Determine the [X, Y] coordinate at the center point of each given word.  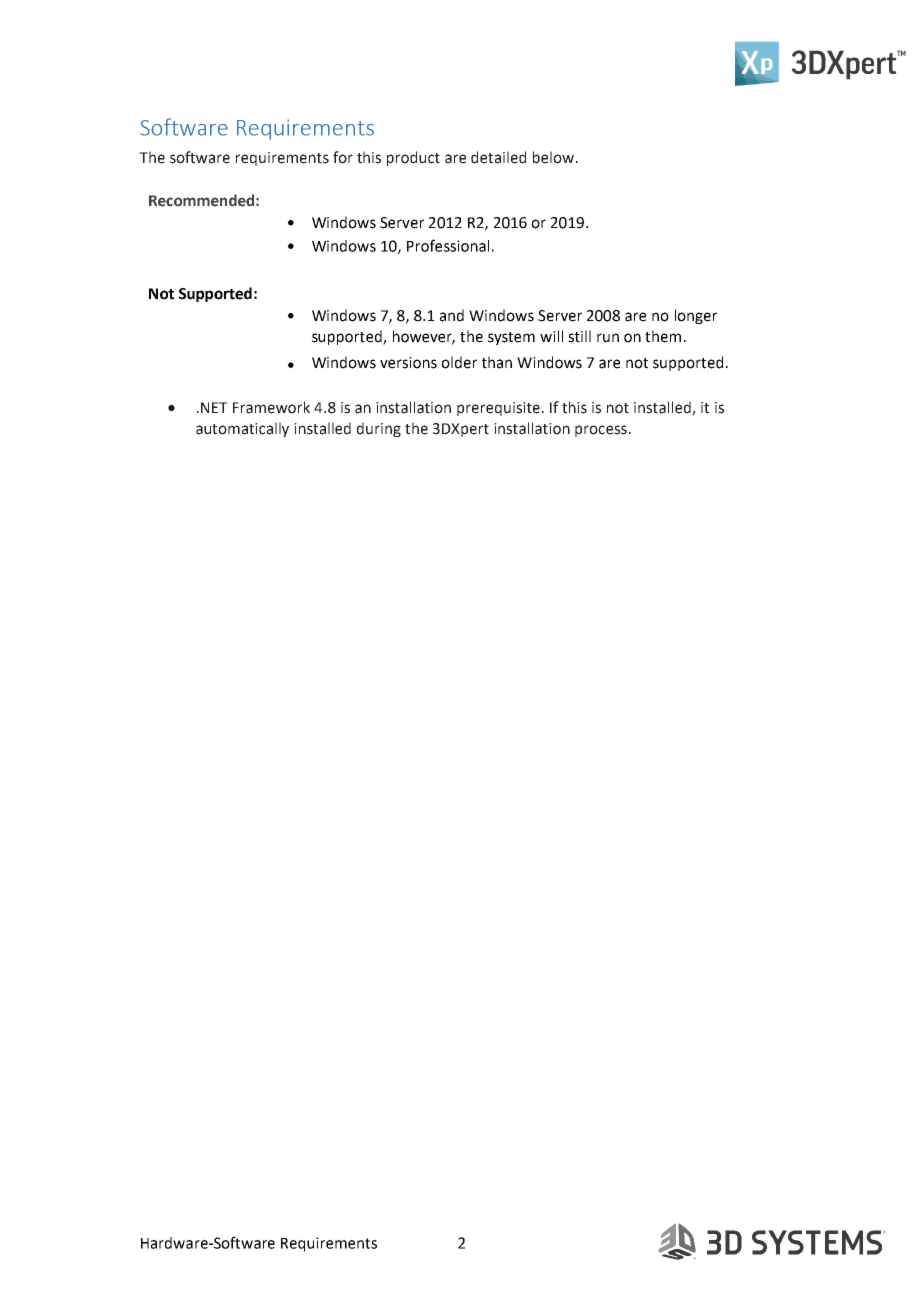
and [452, 315]
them [663, 336]
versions [408, 363]
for [343, 157]
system [511, 338]
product [413, 158]
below [555, 157]
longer [696, 316]
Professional [448, 245]
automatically [242, 429]
